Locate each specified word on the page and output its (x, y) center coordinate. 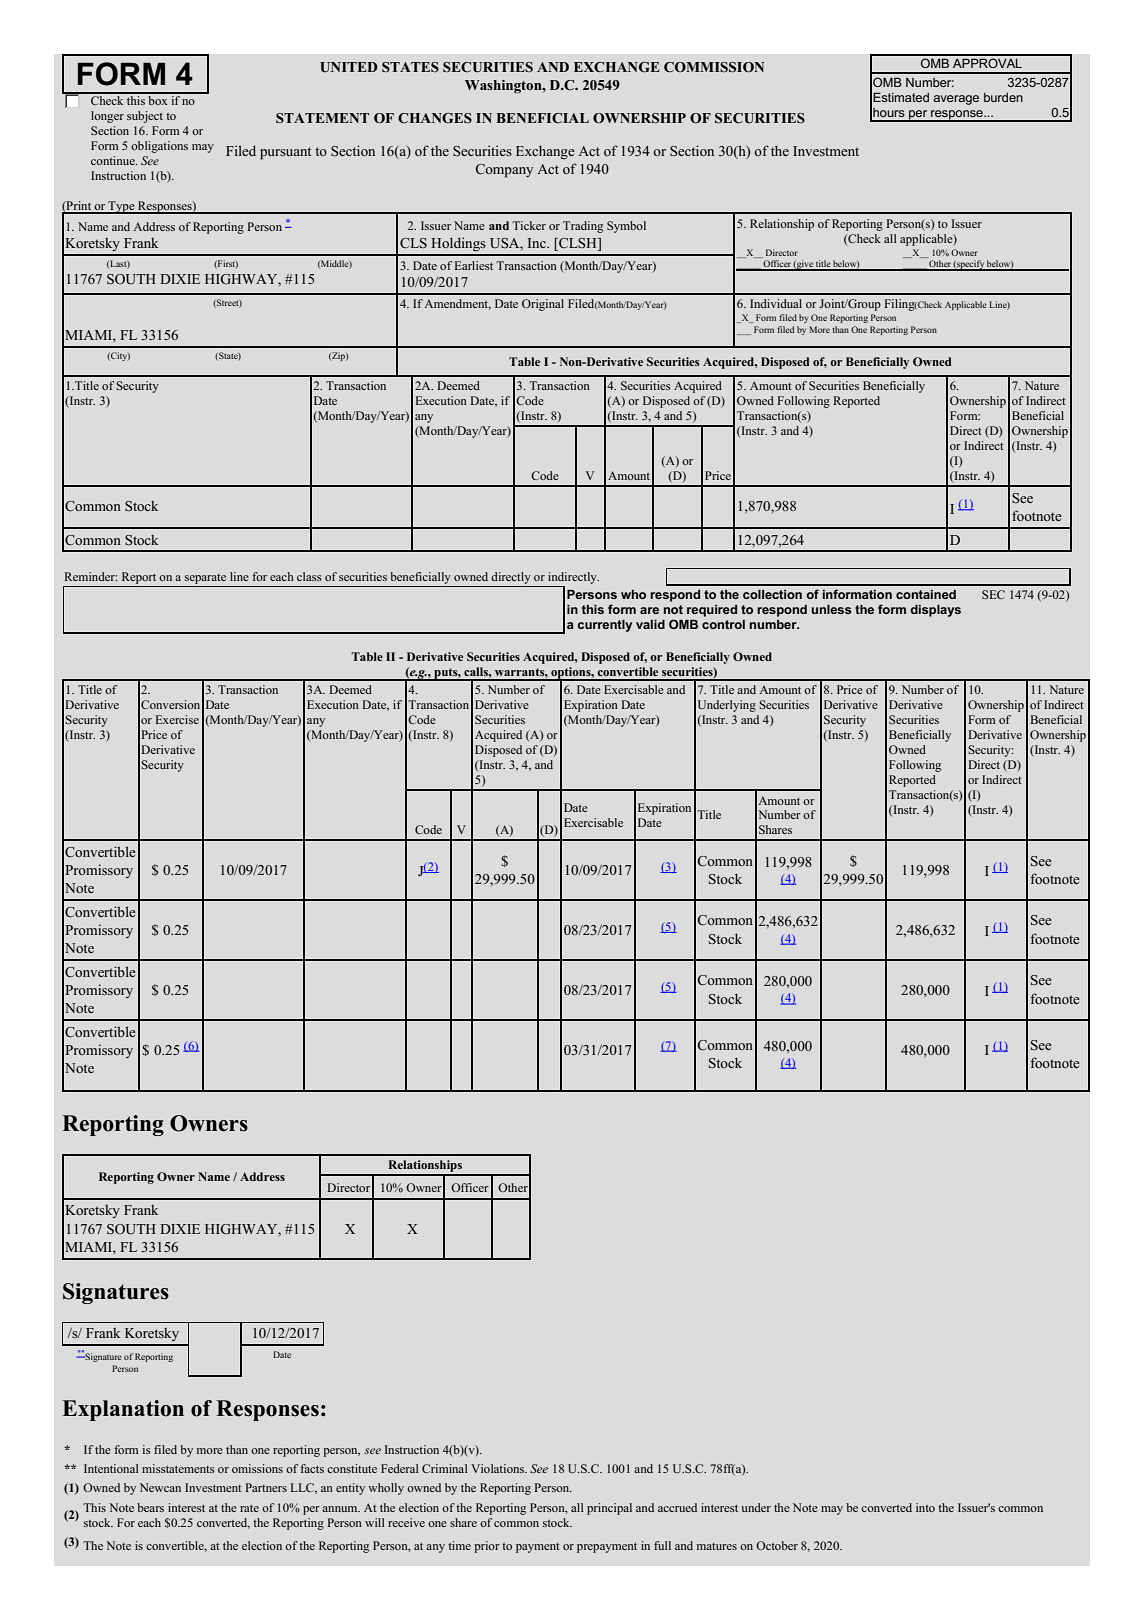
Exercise (177, 719)
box (158, 99)
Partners (266, 1487)
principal (609, 1509)
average (956, 100)
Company (504, 171)
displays (935, 611)
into (925, 1507)
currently (604, 626)
